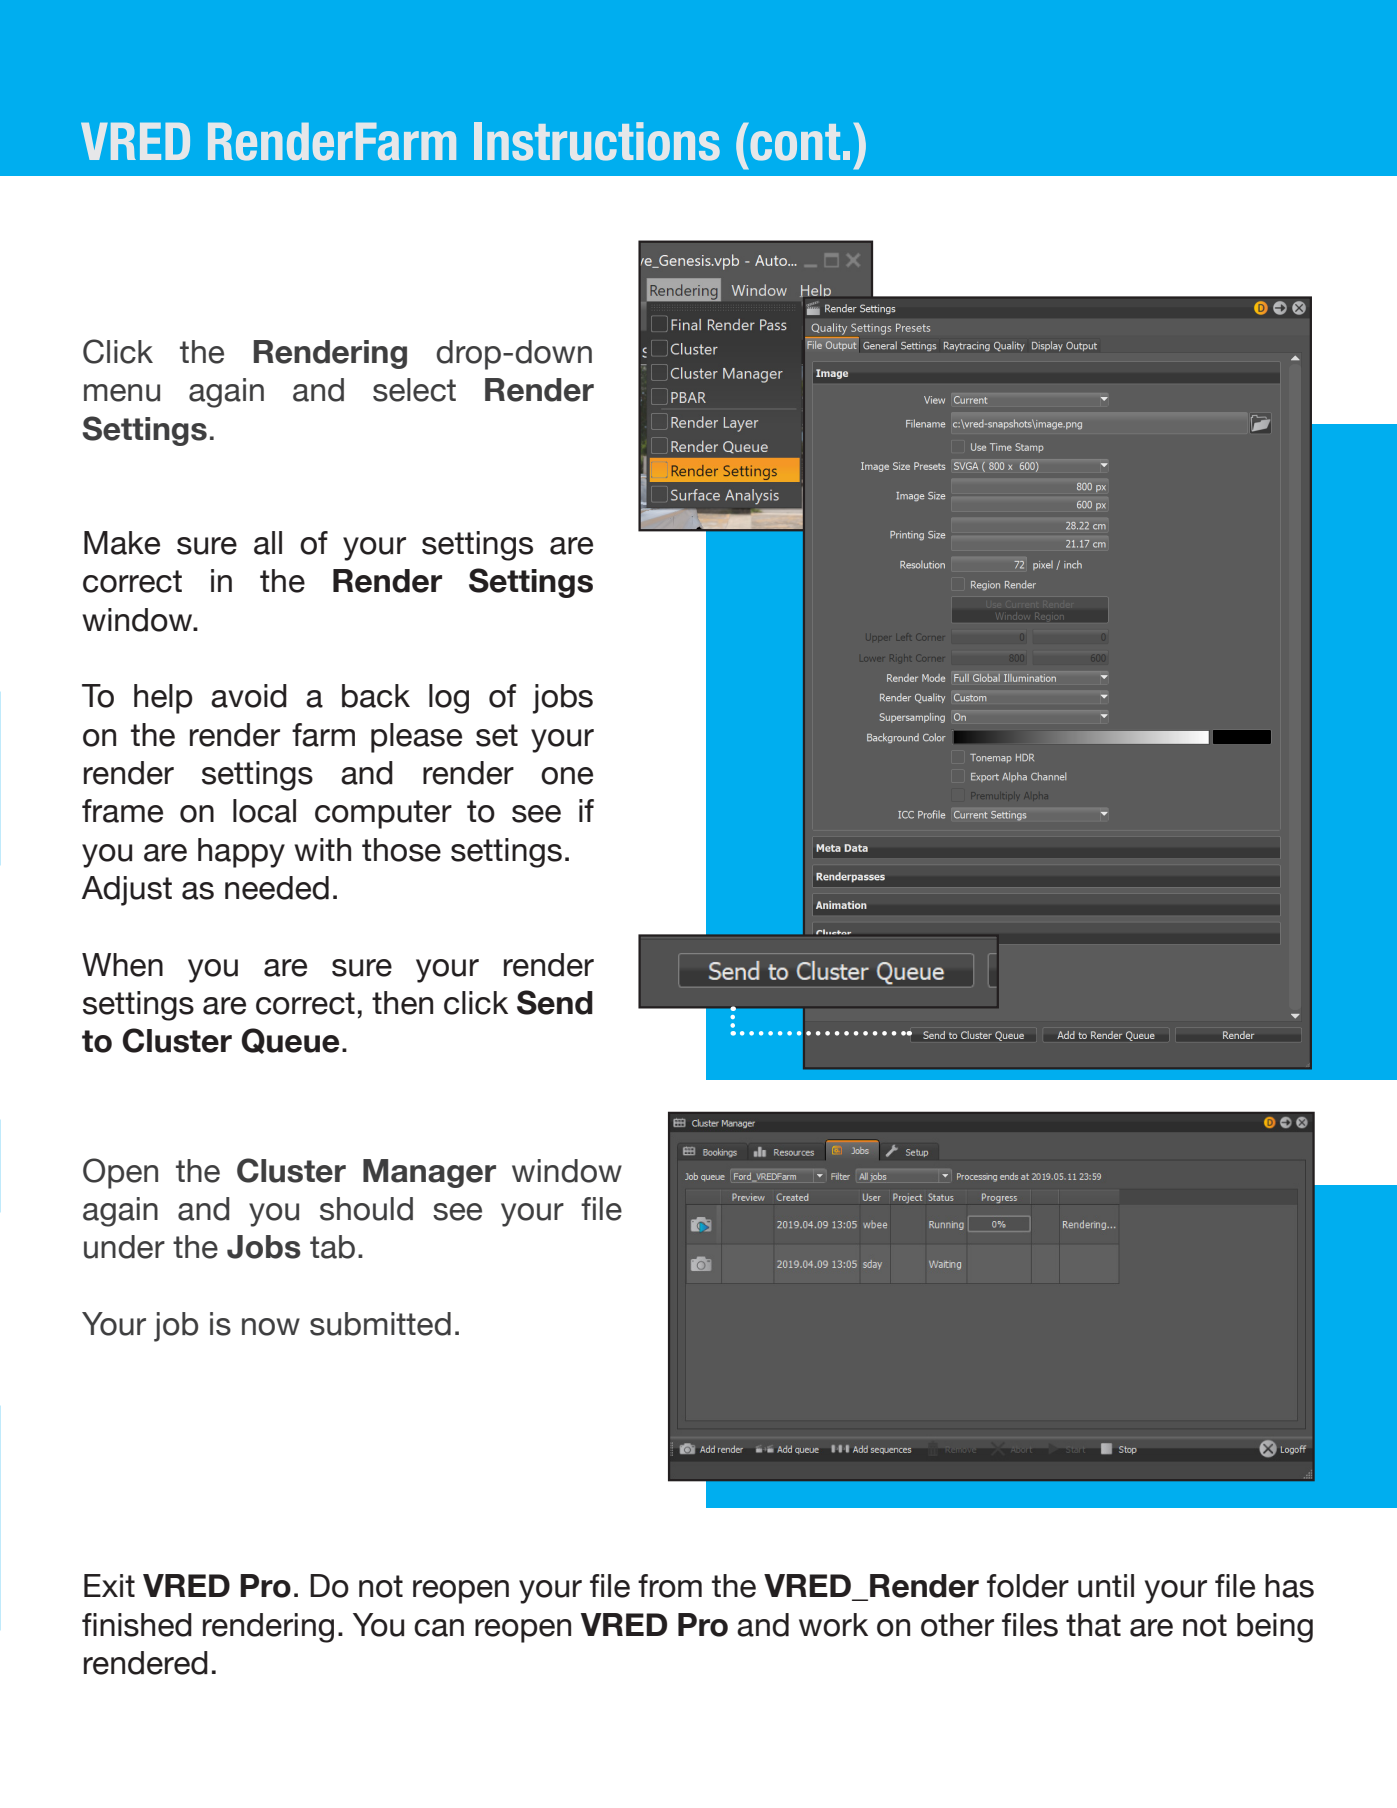 The height and width of the screenshot is (1808, 1397). Describe the element at coordinates (290, 1041) in the screenshot. I see `Queue` at that location.
